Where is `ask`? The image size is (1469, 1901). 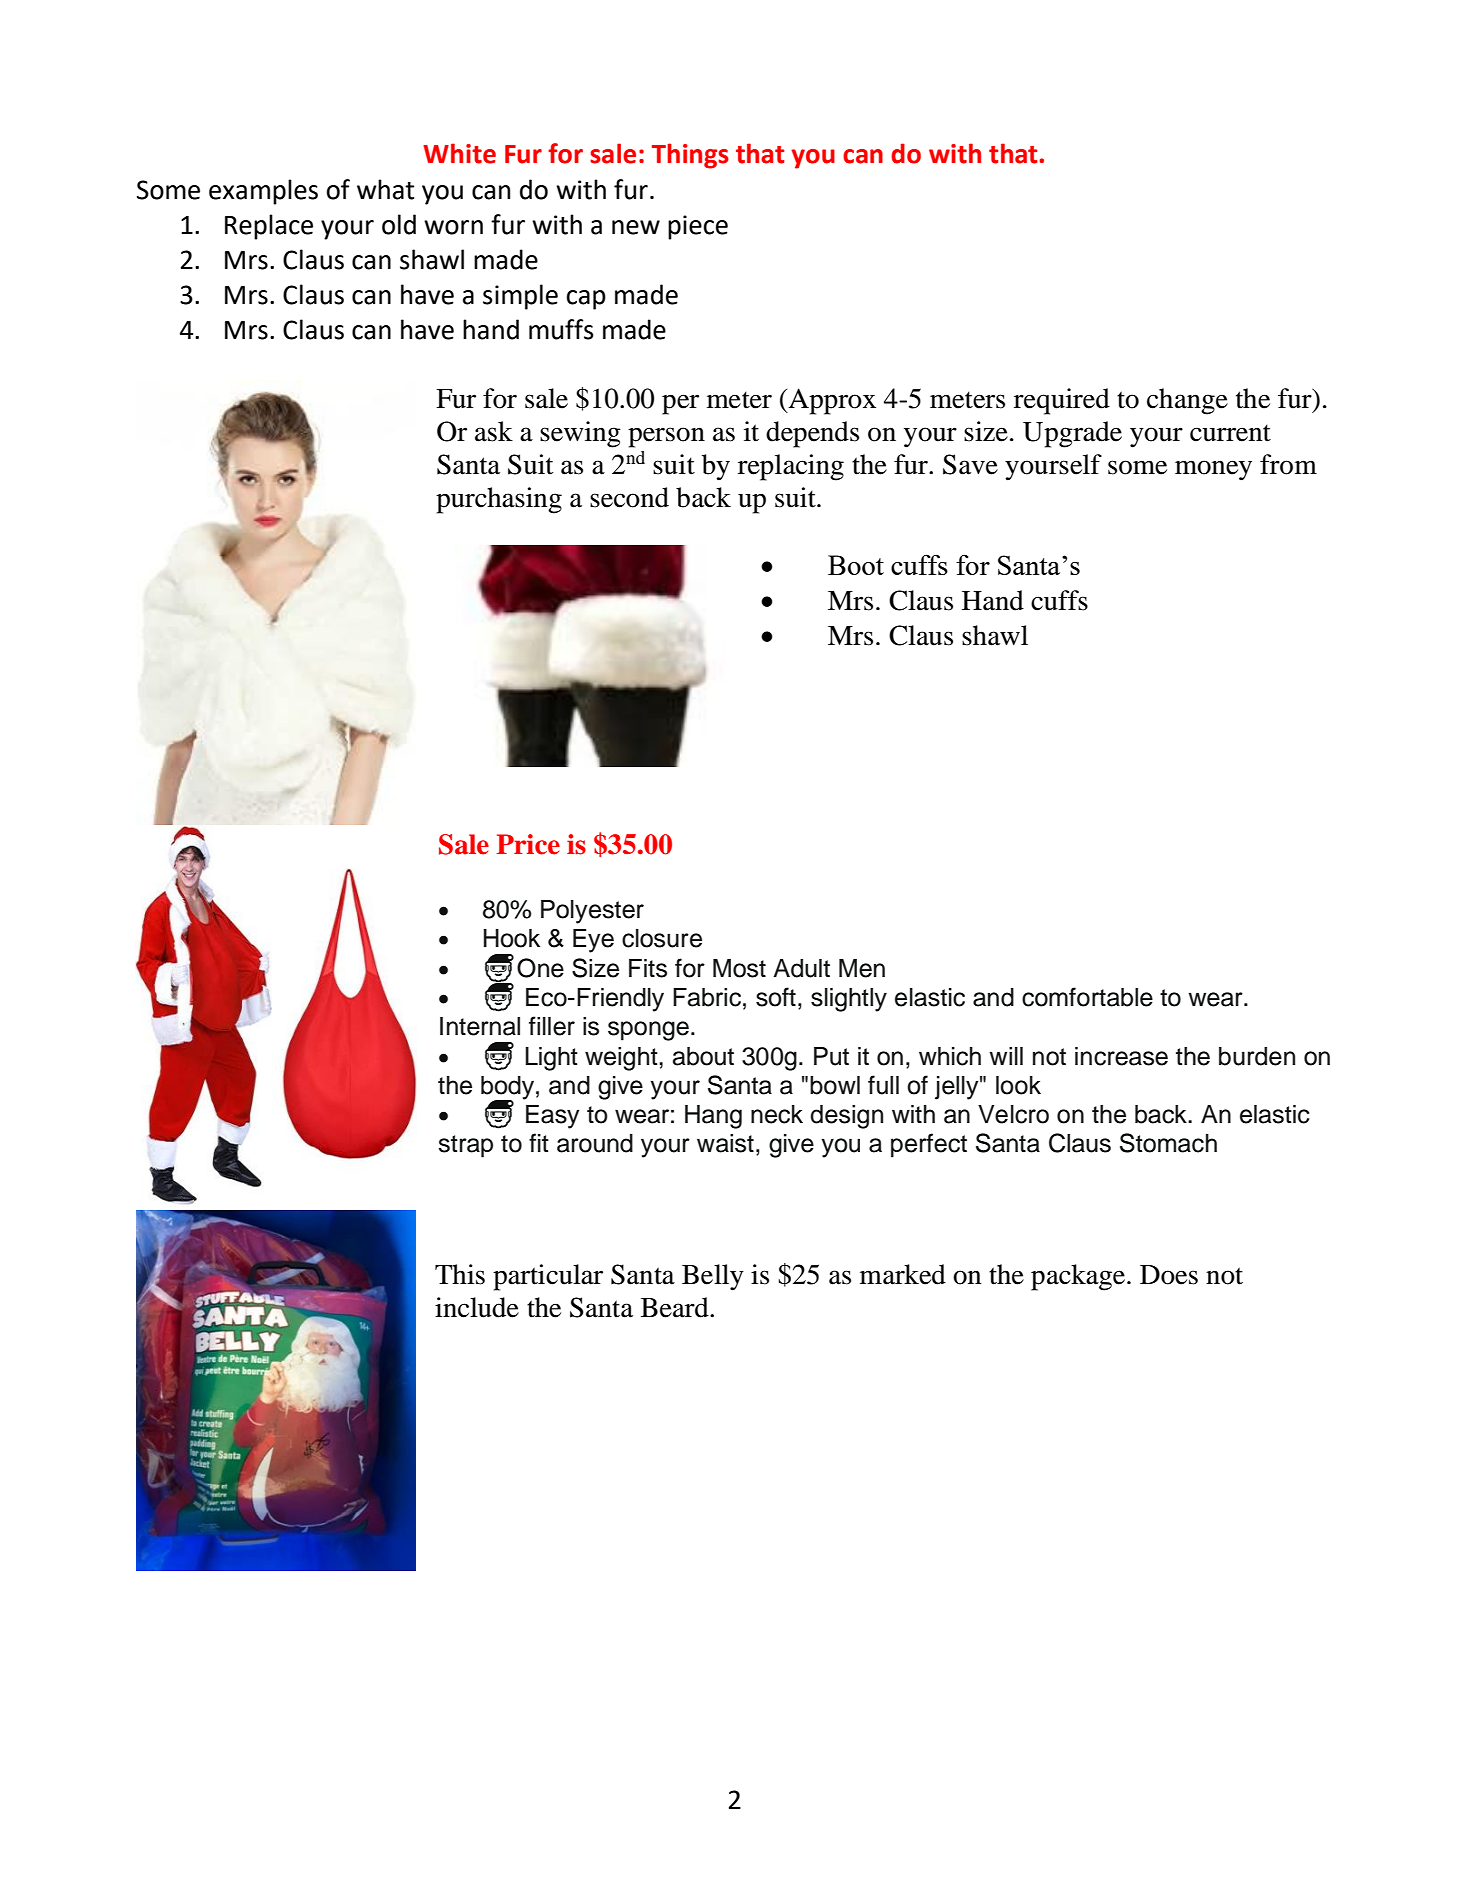
ask is located at coordinates (494, 431).
